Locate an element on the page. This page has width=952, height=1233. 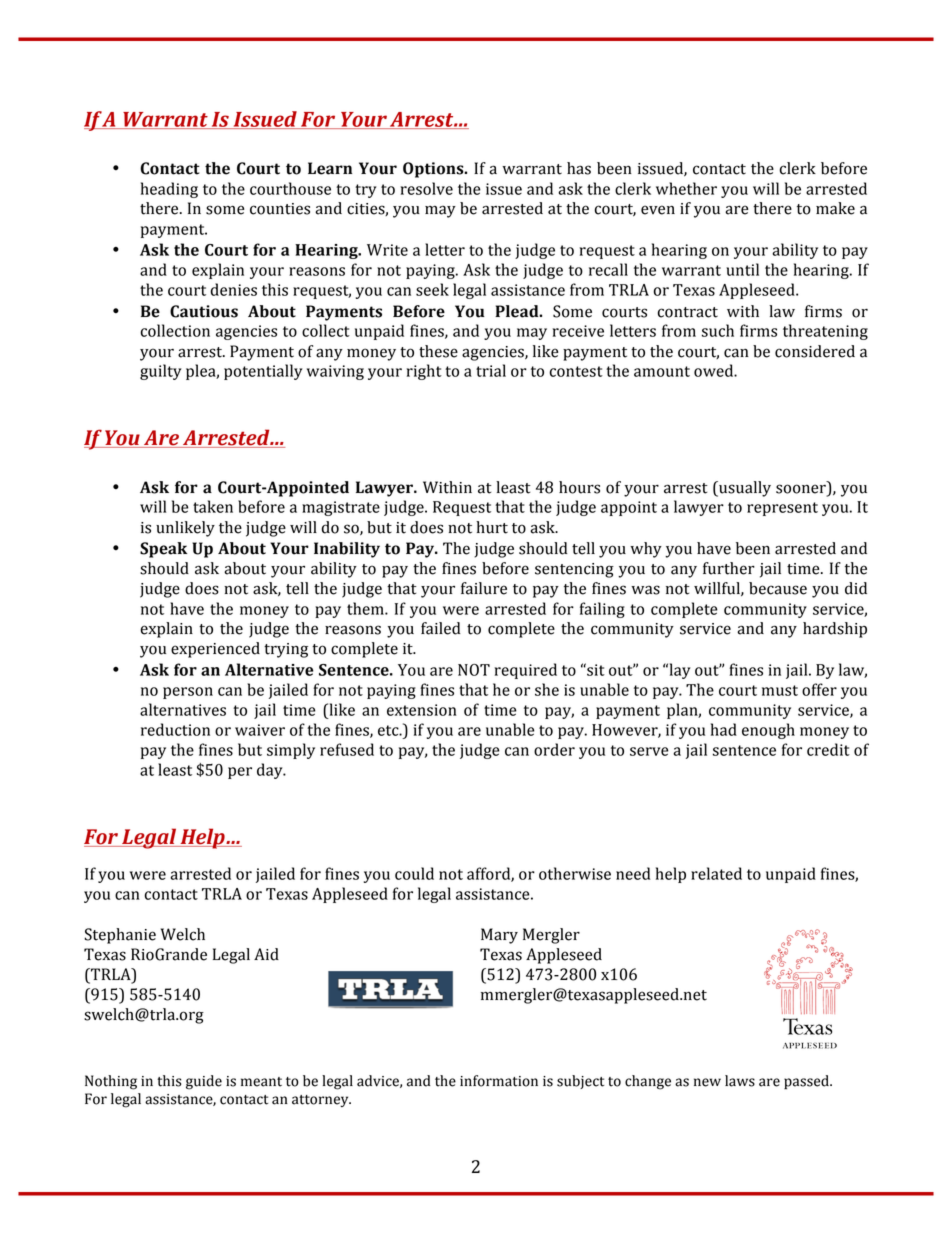
resolve is located at coordinates (427, 188).
